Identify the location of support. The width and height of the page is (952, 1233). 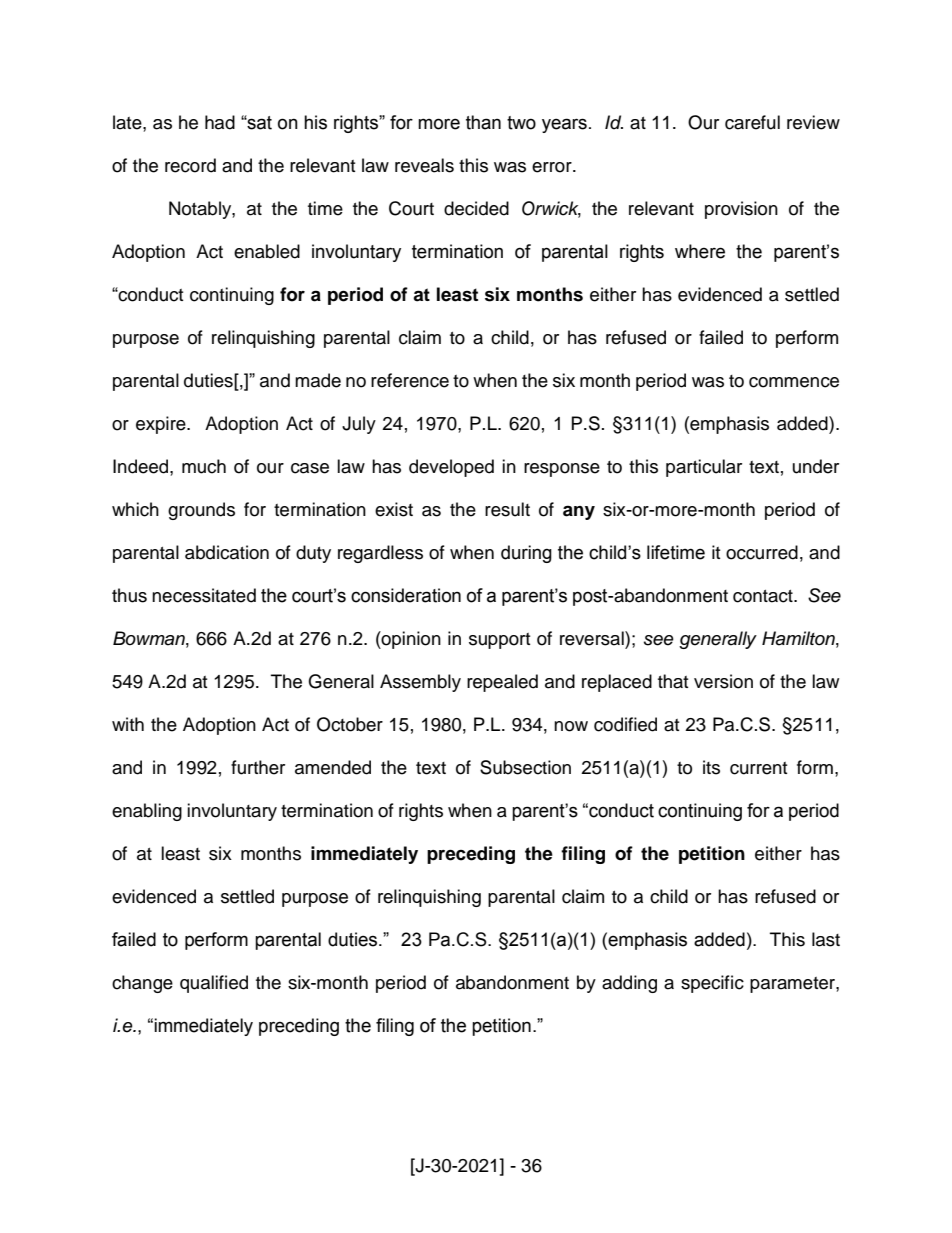
(499, 641).
